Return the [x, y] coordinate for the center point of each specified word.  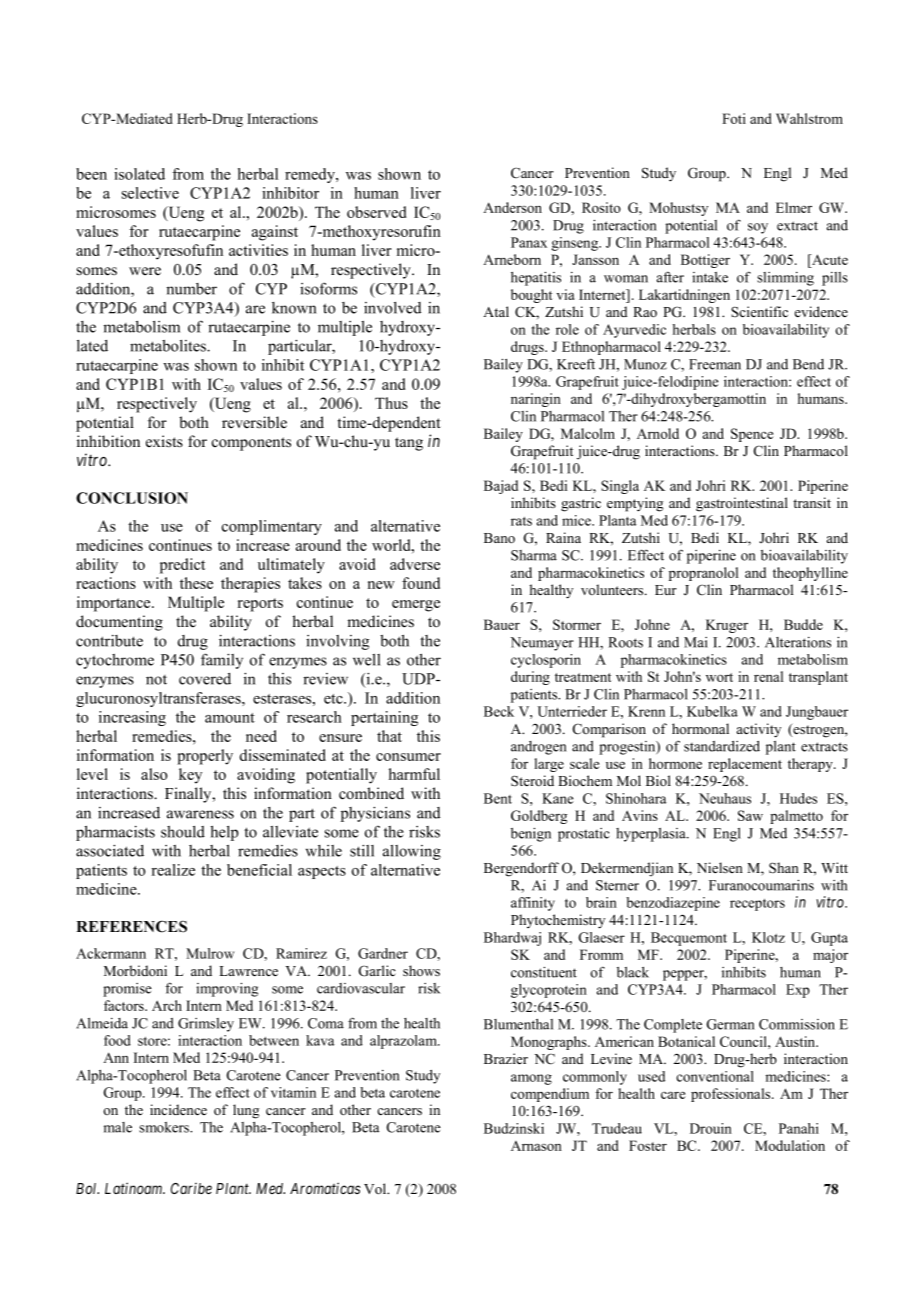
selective [150, 193]
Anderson [512, 207]
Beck [499, 711]
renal [768, 676]
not [156, 680]
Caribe [191, 1188]
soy [758, 228]
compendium [550, 1095]
